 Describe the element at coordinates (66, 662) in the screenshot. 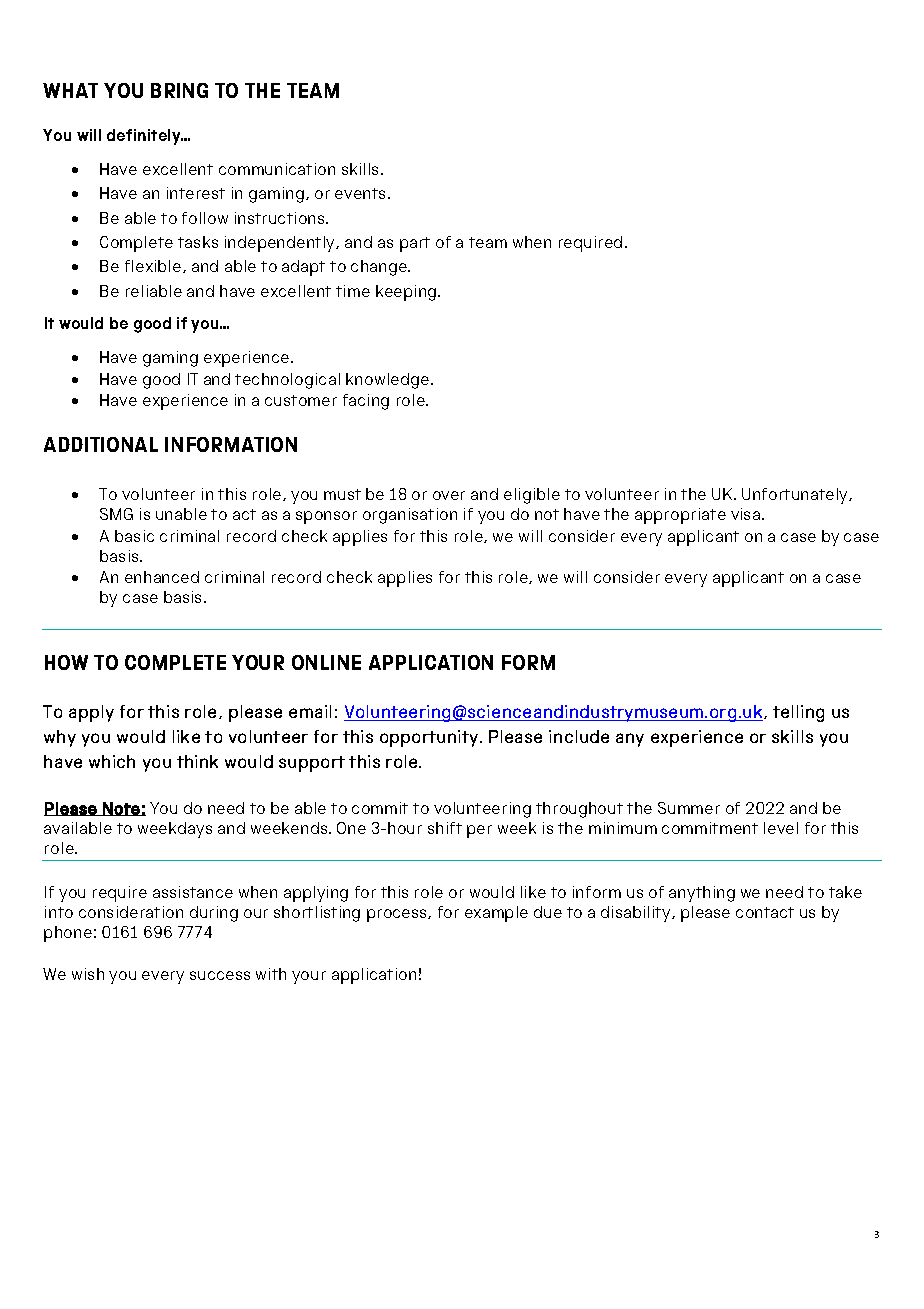

I see `HOW` at that location.
